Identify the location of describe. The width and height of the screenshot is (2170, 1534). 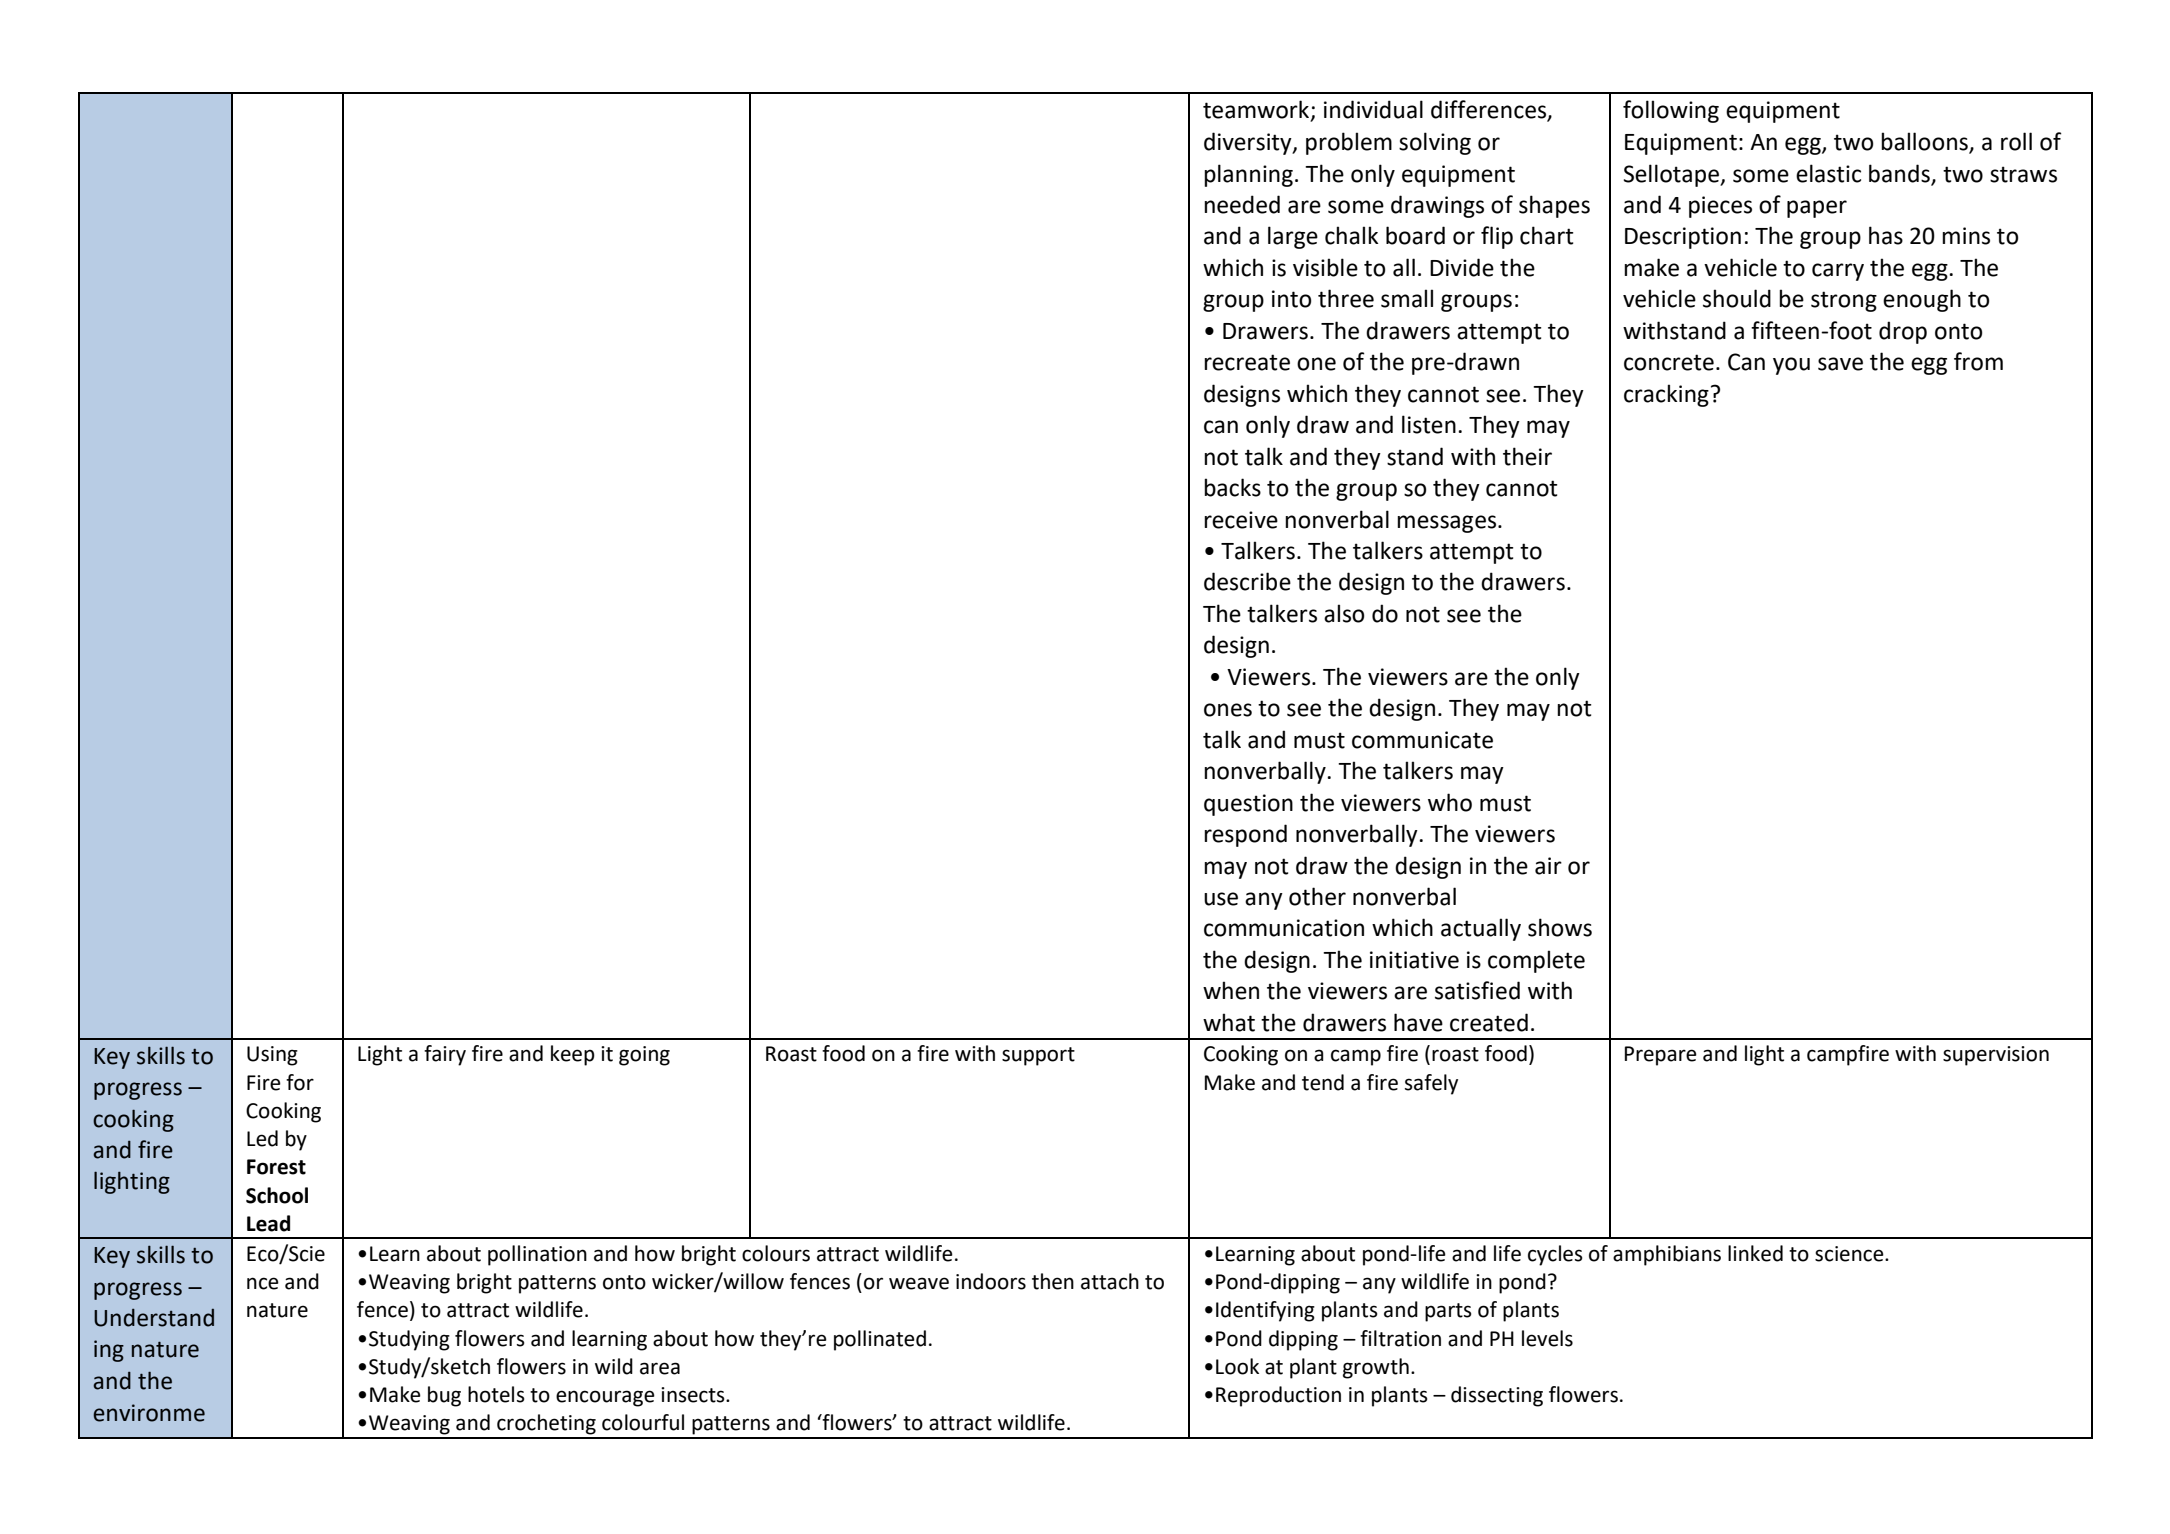
(1247, 581).
